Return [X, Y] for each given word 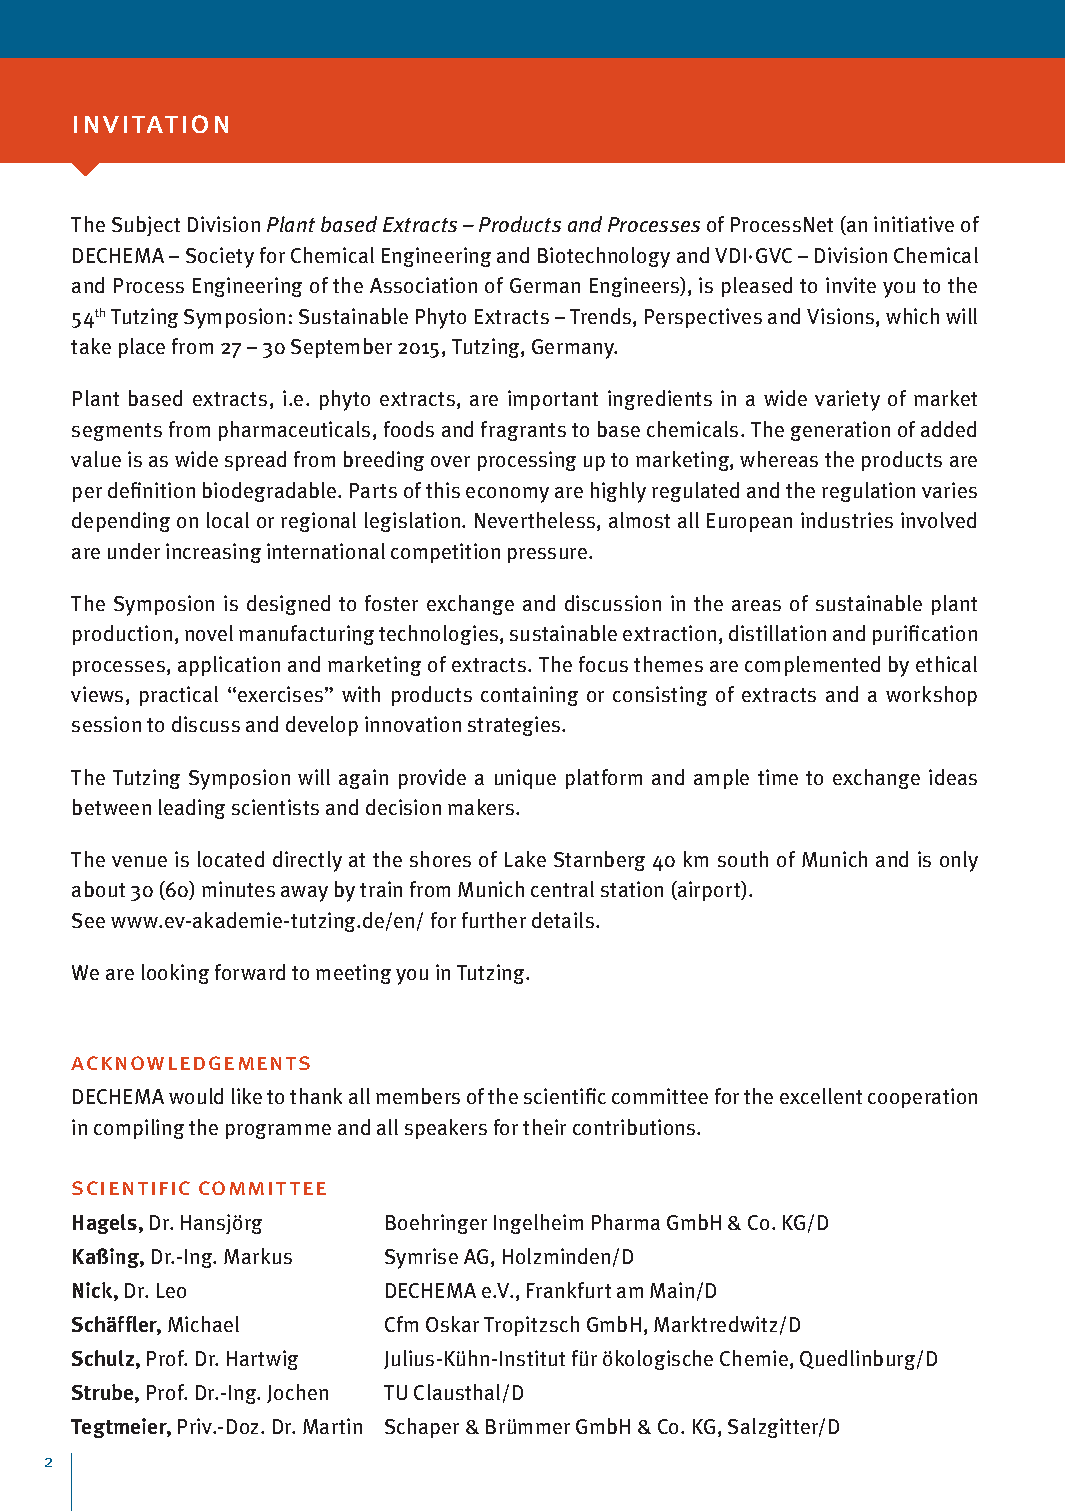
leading [192, 809]
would [196, 1096]
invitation [151, 124]
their [544, 1127]
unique [525, 779]
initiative [914, 224]
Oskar [452, 1324]
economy [507, 495]
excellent [821, 1096]
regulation [868, 492]
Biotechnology [604, 257]
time [778, 777]
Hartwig [262, 1360]
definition [151, 490]
